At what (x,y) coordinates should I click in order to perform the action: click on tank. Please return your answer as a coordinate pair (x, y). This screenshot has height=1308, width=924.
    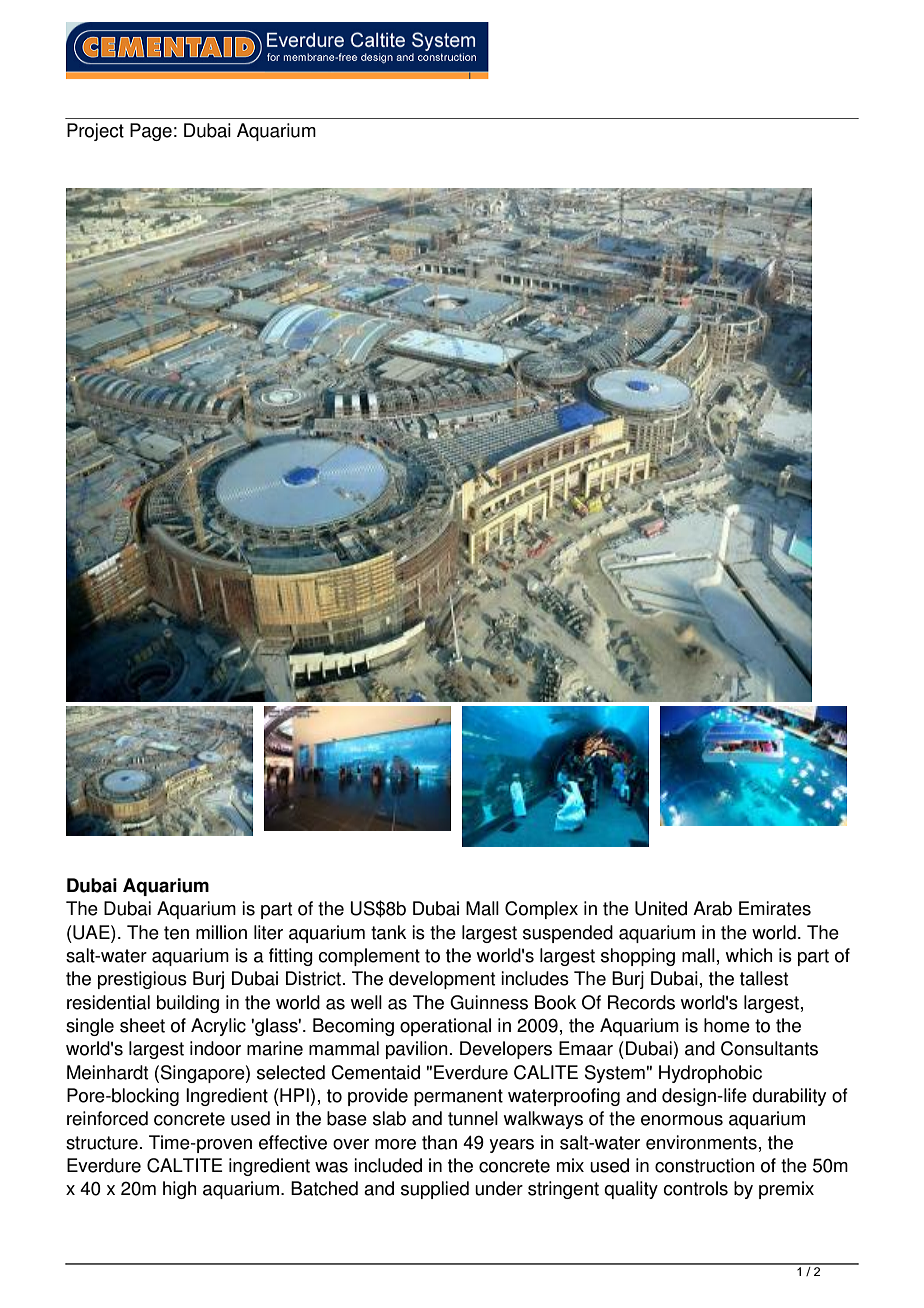
    Looking at the image, I should click on (388, 932).
